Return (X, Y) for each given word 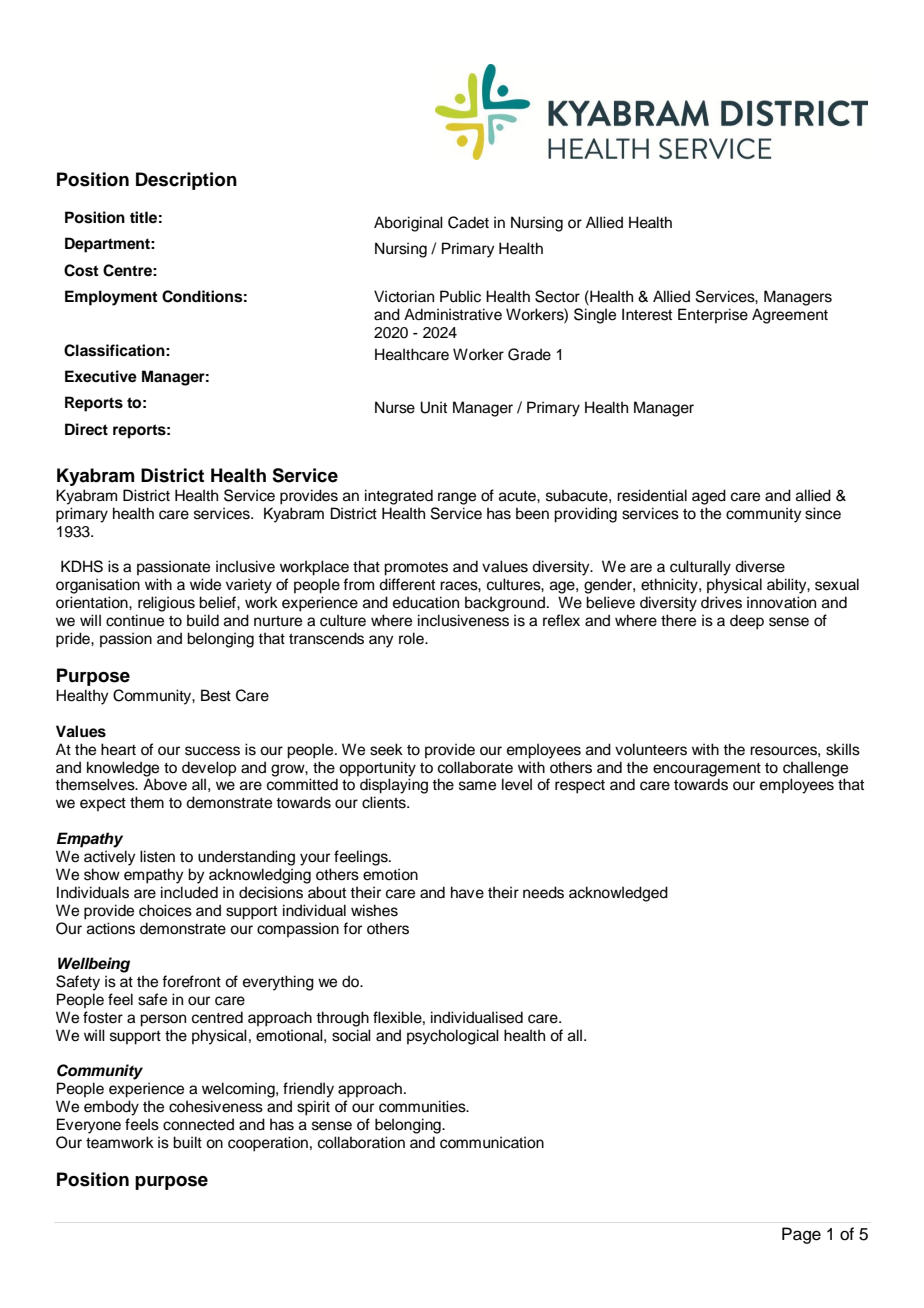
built (187, 1142)
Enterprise (713, 315)
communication (492, 1142)
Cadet (468, 222)
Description (186, 181)
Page (801, 1235)
